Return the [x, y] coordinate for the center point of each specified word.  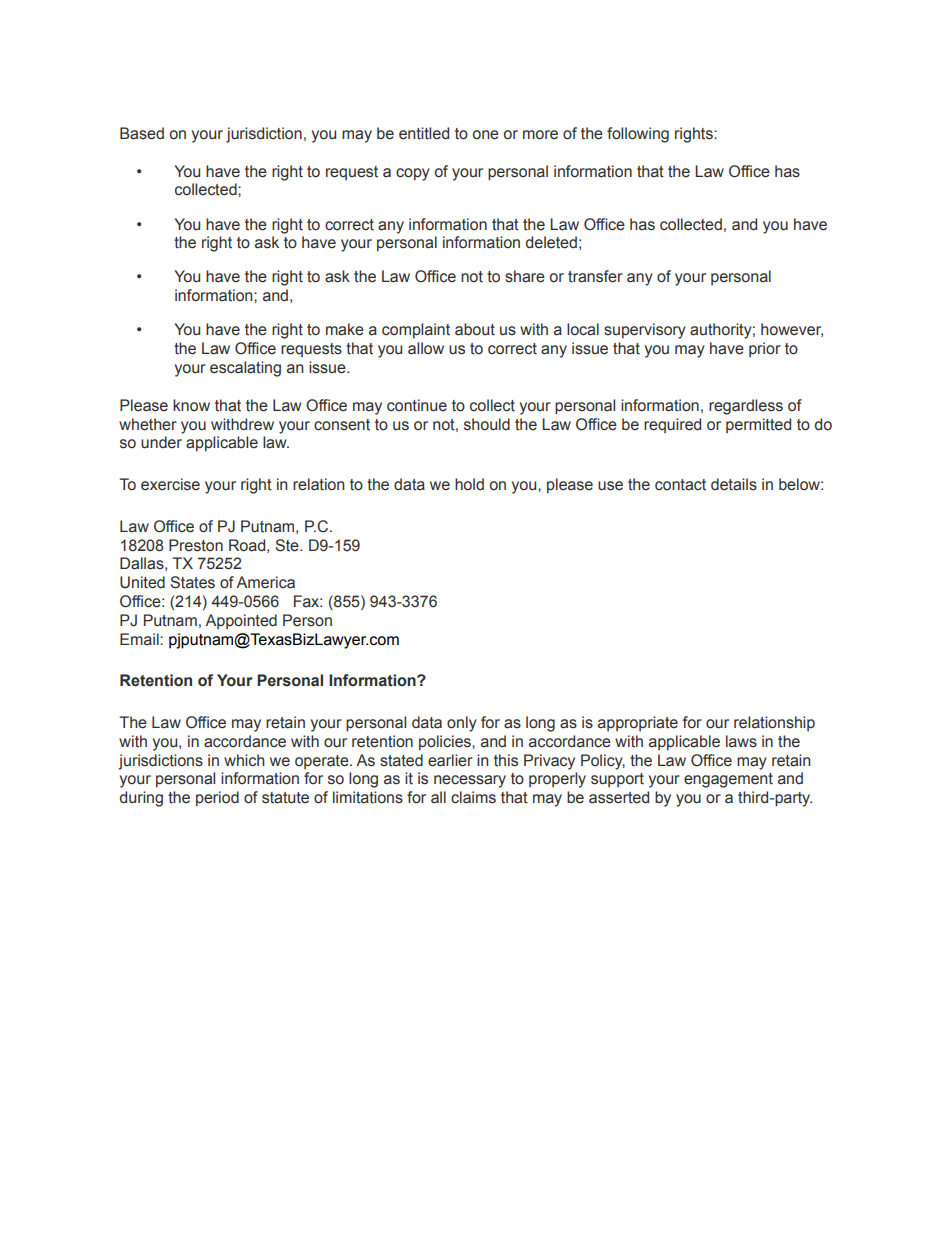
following [638, 135]
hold [469, 484]
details [734, 484]
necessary [470, 781]
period [217, 799]
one [486, 135]
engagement [728, 780]
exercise [170, 484]
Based [142, 133]
